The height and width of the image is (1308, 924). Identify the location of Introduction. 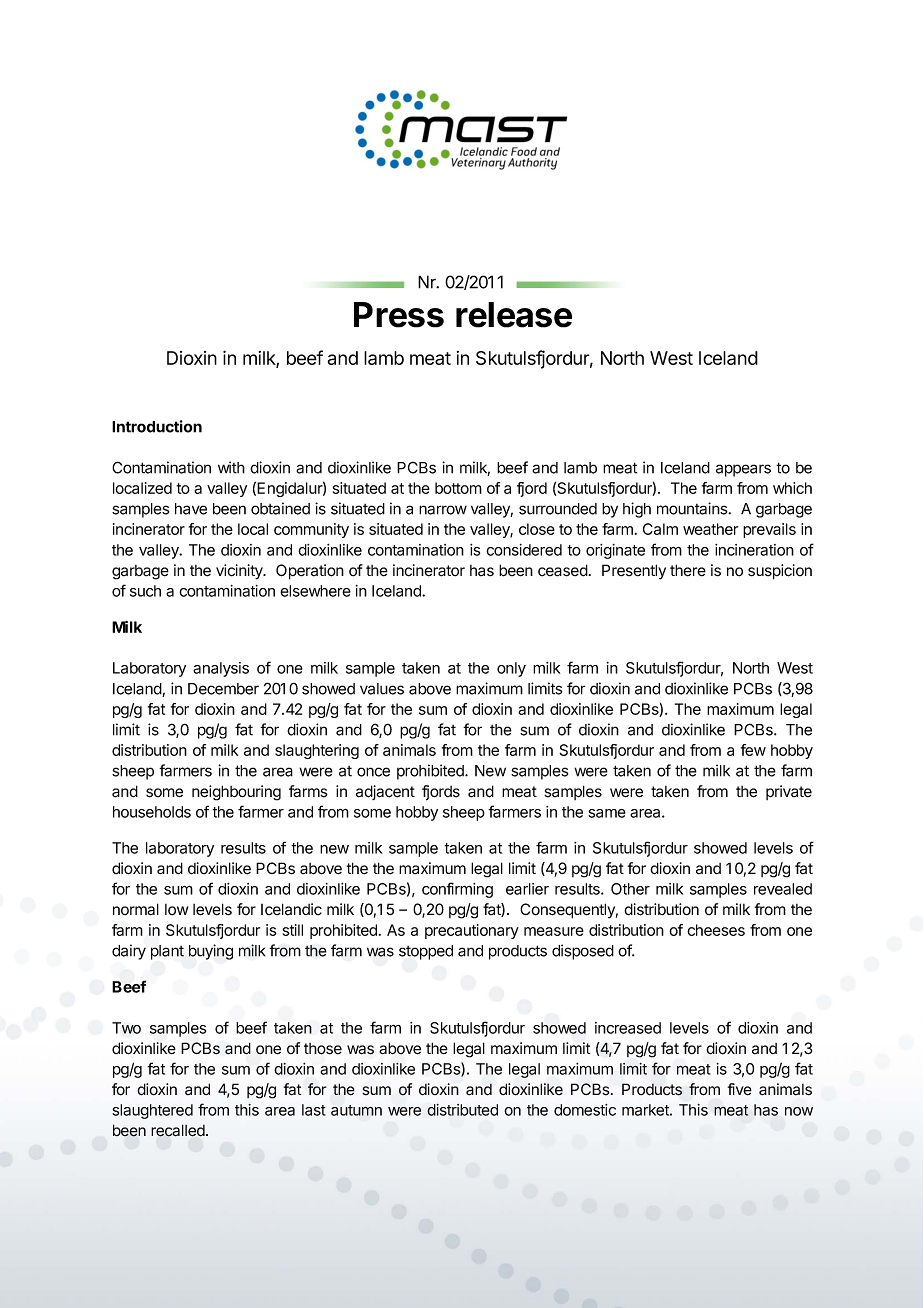
(157, 426).
